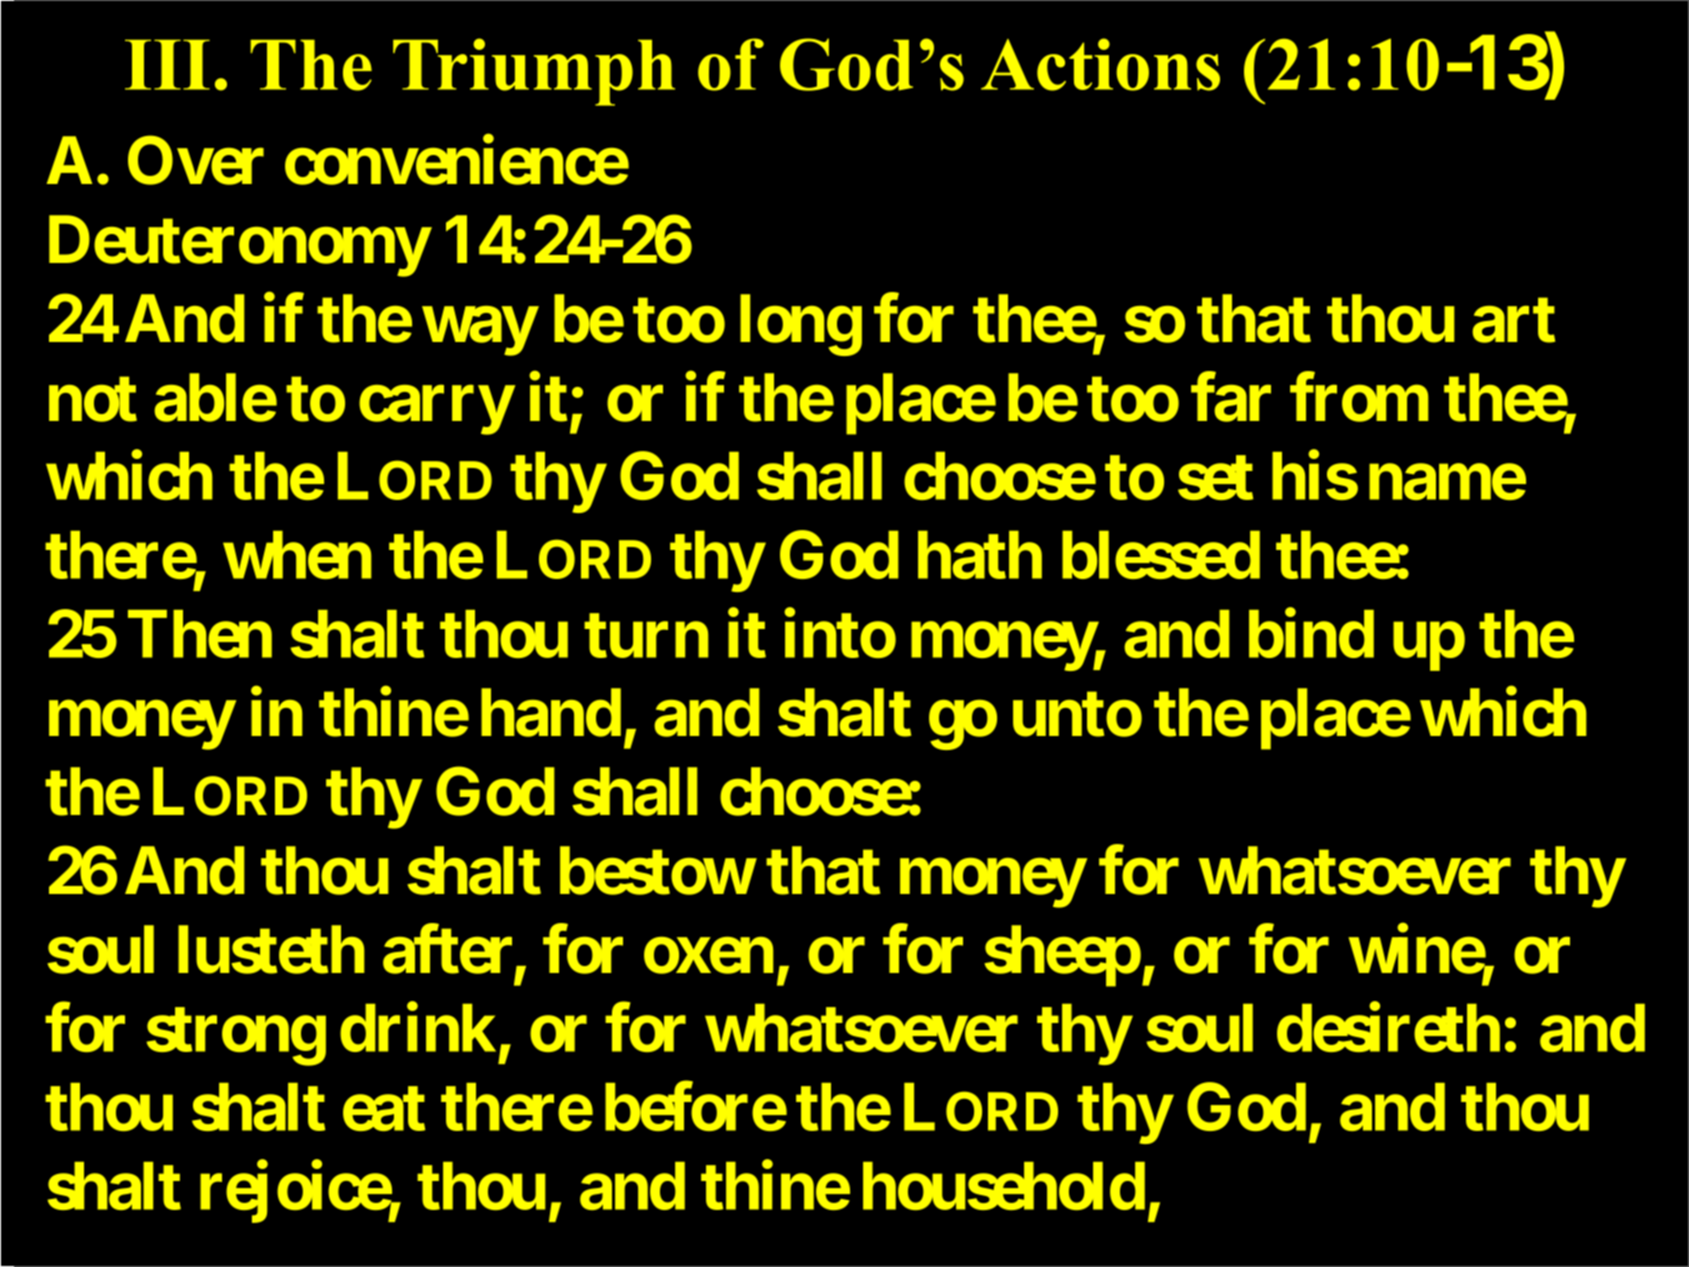 This image has width=1689, height=1267. I want to click on not, so click(93, 399).
